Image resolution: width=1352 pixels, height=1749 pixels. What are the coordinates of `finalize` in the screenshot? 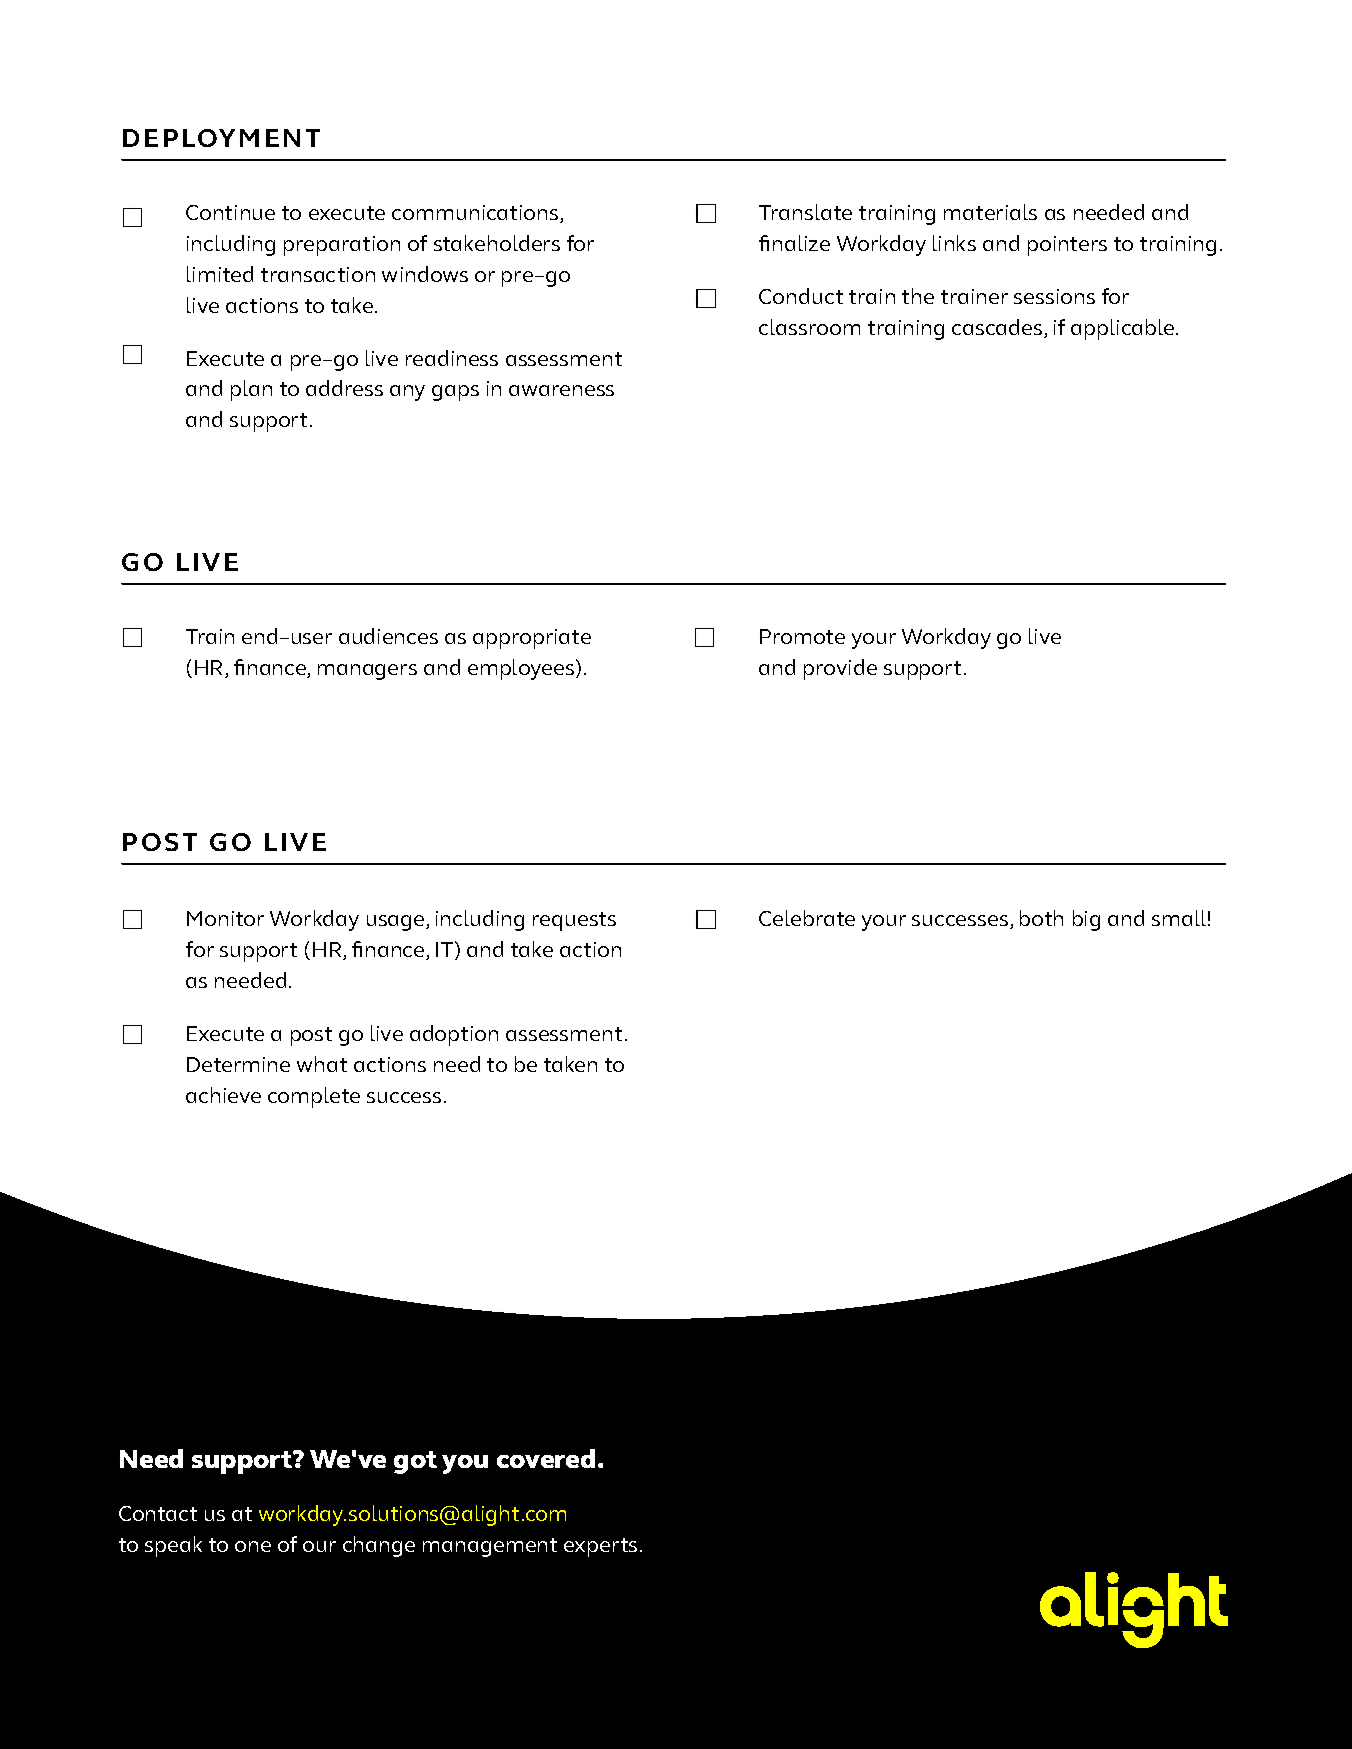 It's located at (794, 243).
